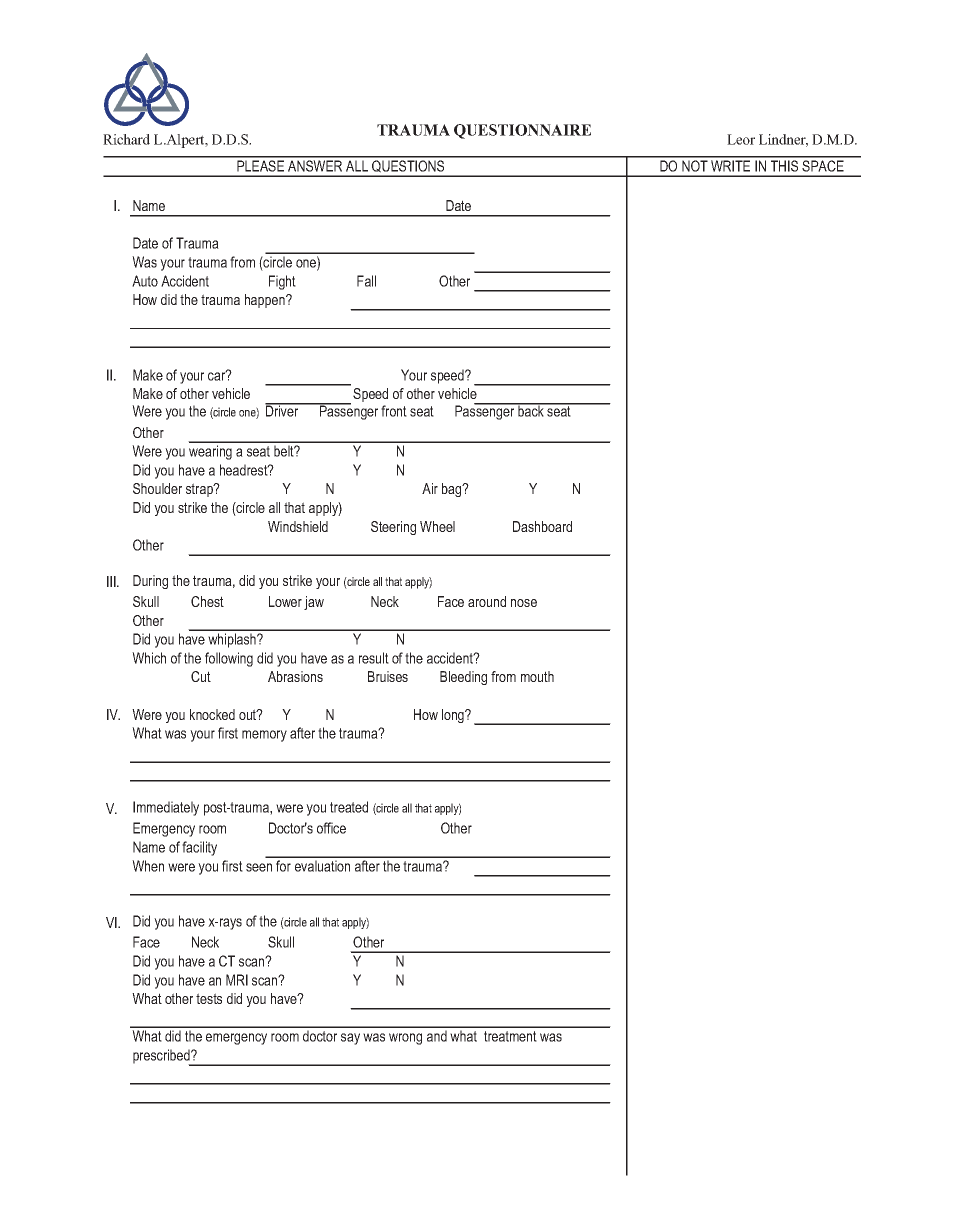  Describe the element at coordinates (126, 139) in the document. I see `Richard` at that location.
